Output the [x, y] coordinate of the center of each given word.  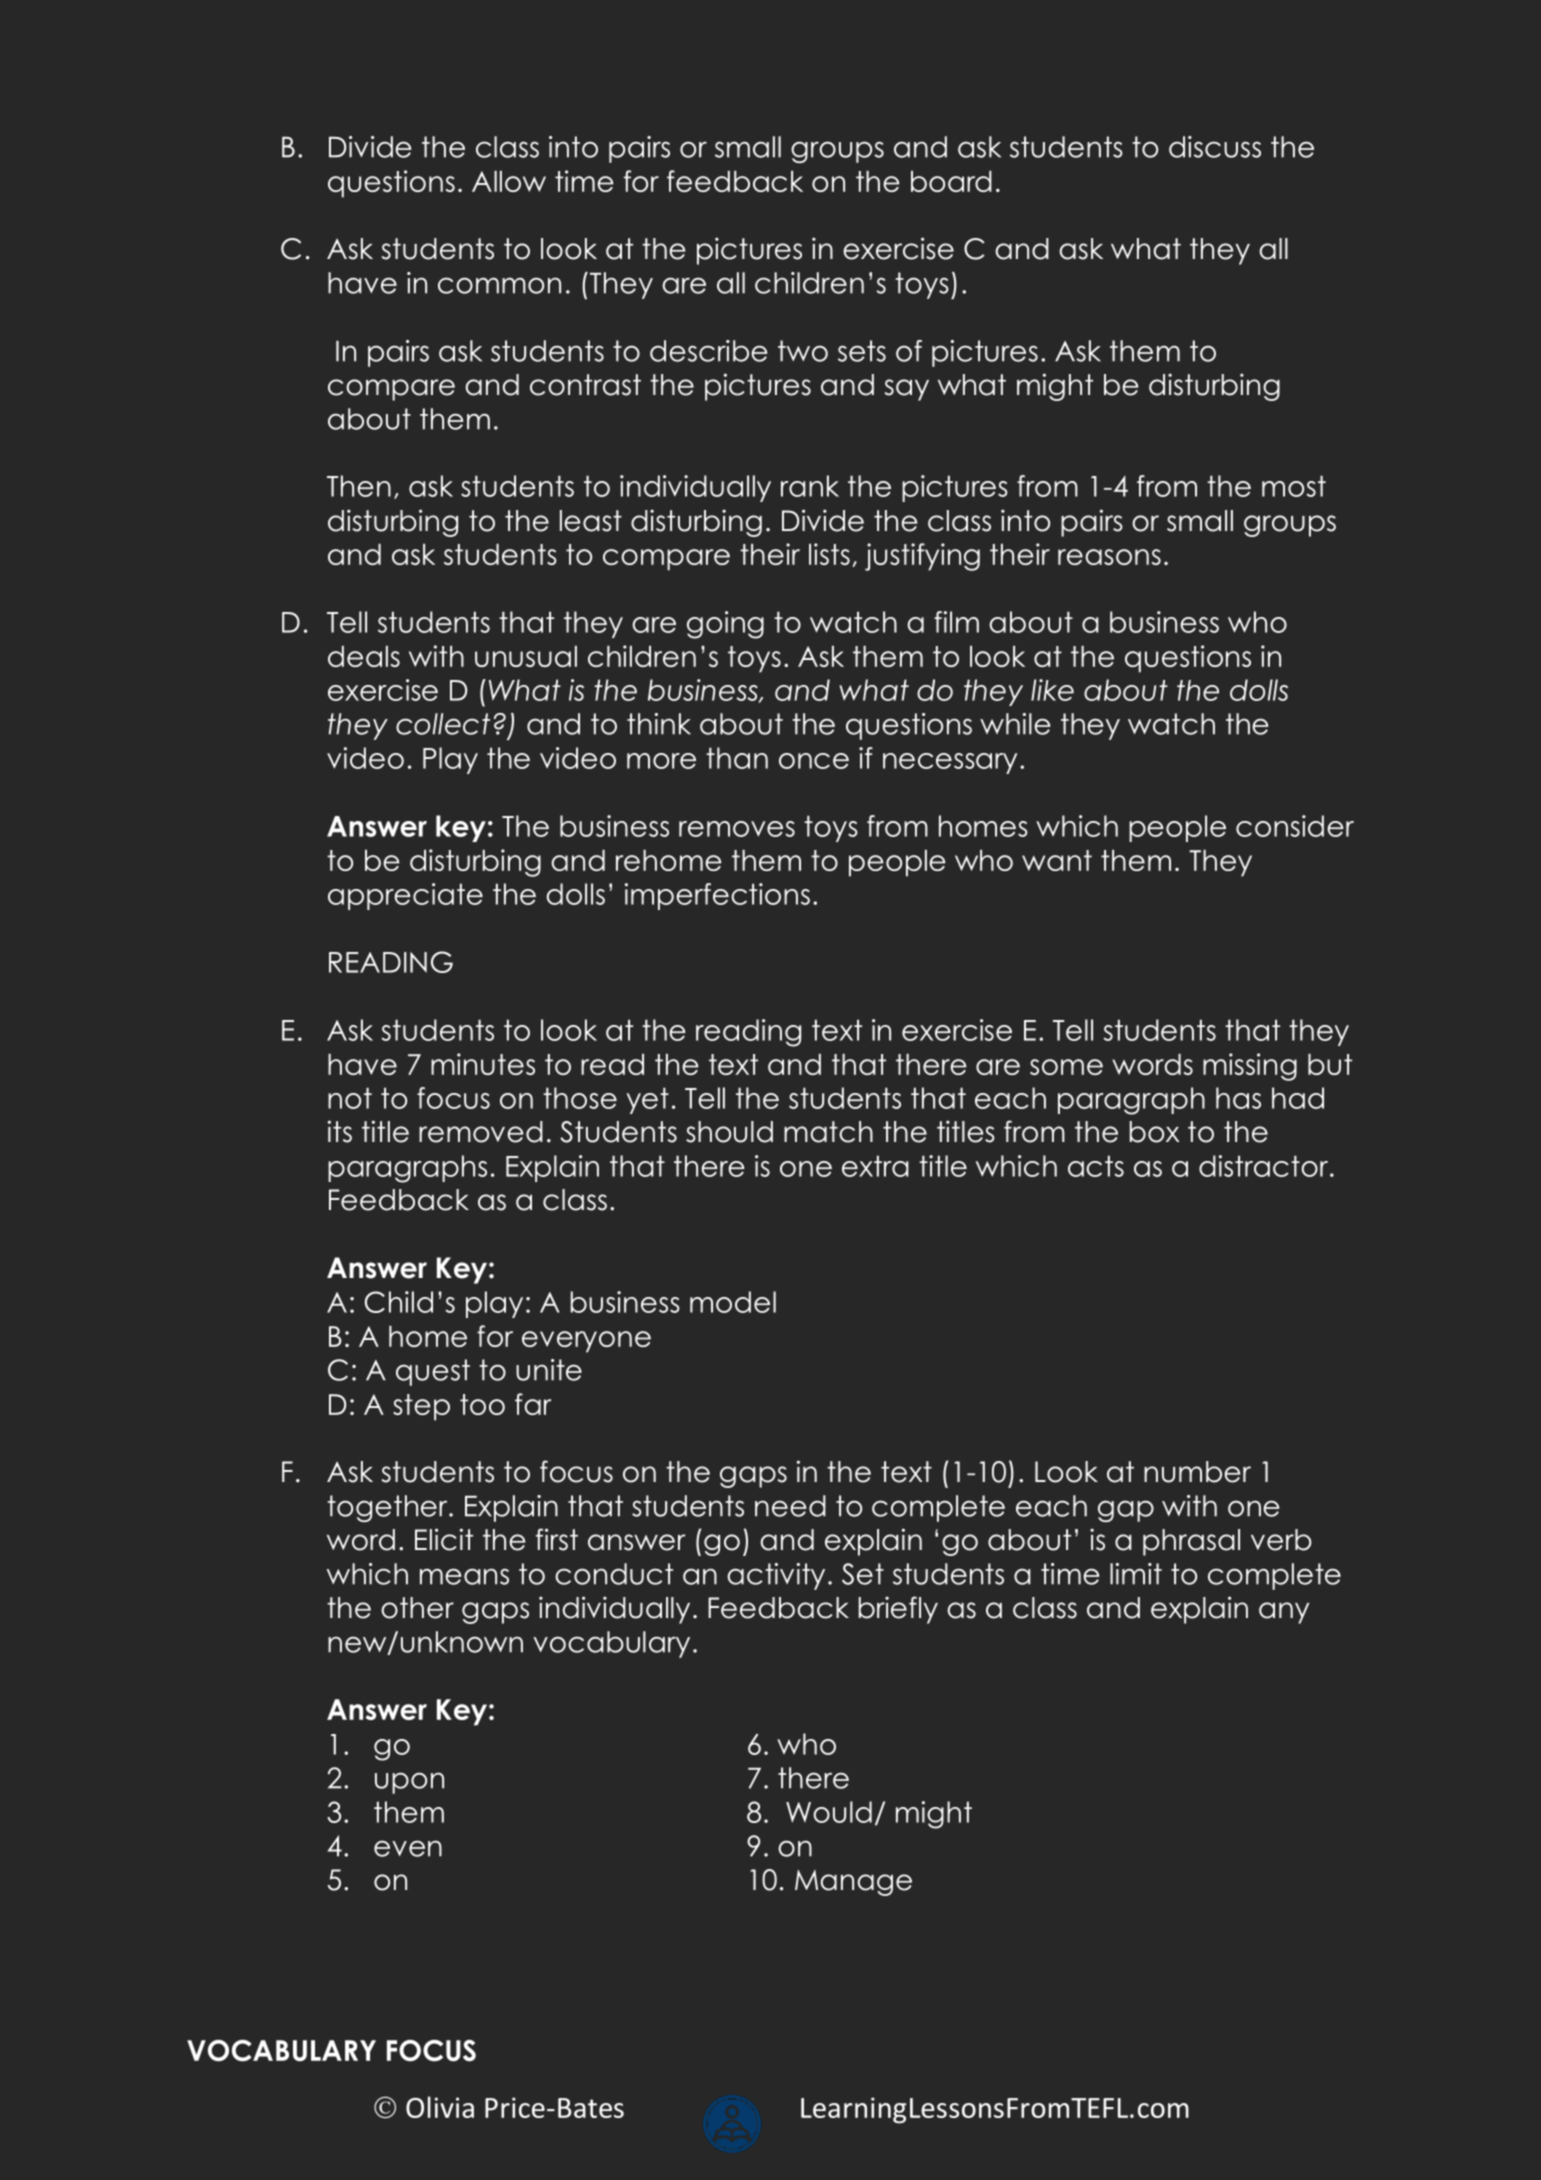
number [1197, 1472]
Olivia [440, 2107]
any [1284, 1613]
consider [1295, 826]
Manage [853, 1883]
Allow [509, 181]
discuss [1215, 147]
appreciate [405, 896]
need [790, 1506]
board [951, 181]
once [814, 761]
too [482, 1404]
